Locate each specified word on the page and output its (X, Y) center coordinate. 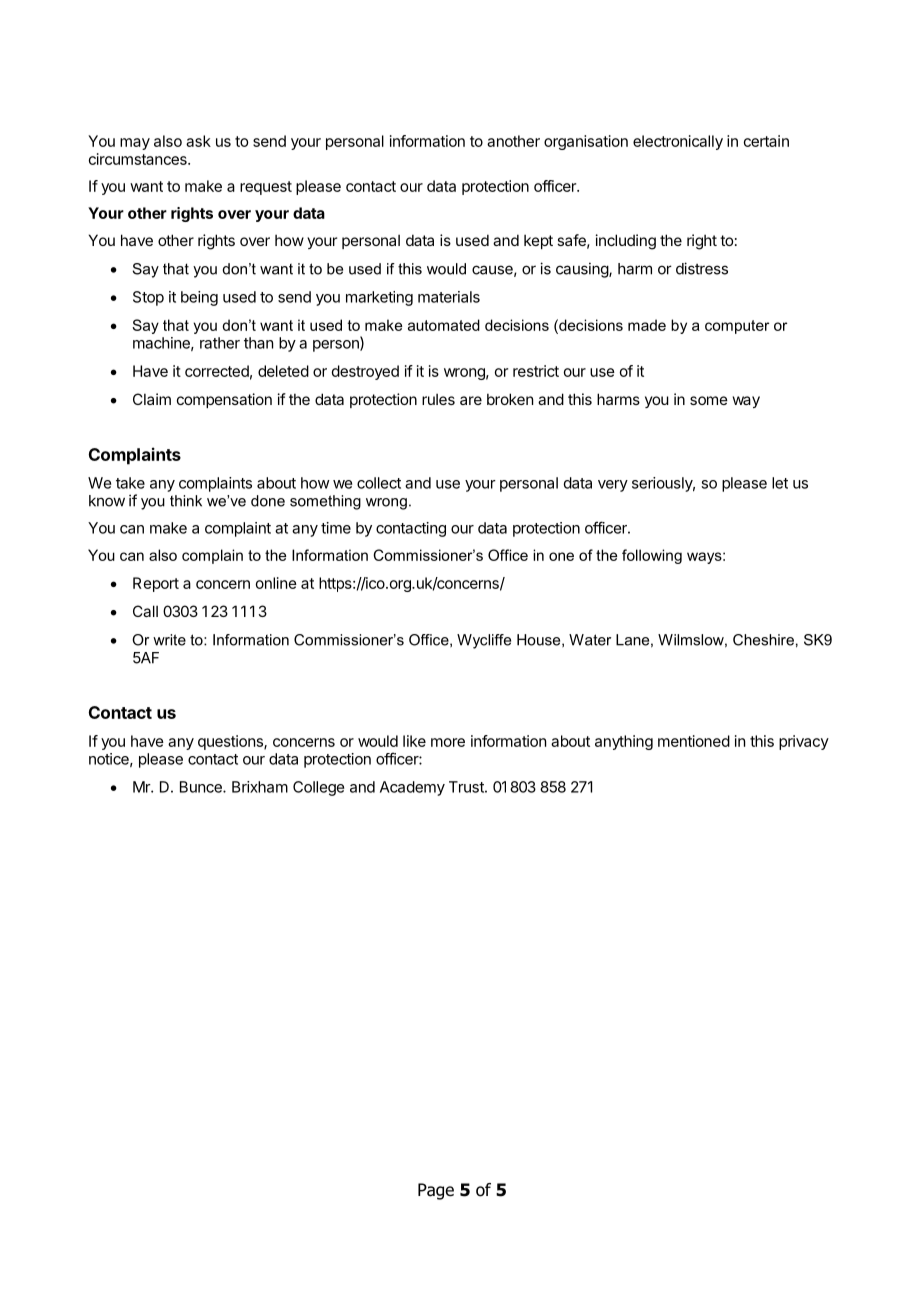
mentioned (694, 741)
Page (436, 1191)
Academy (412, 788)
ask (198, 141)
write (169, 640)
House (540, 640)
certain (766, 141)
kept (538, 241)
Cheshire (763, 640)
